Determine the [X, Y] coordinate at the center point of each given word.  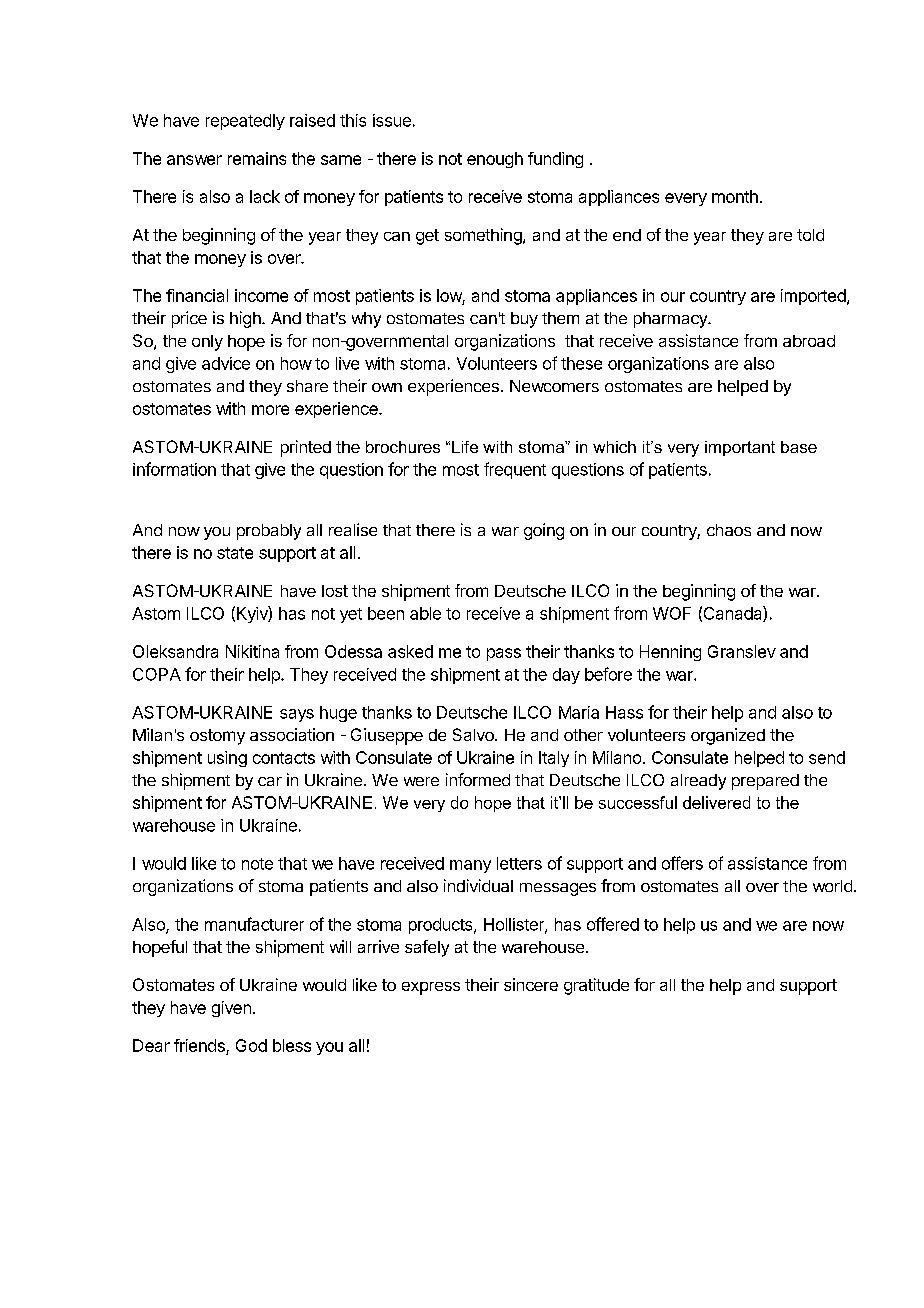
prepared [765, 782]
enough [495, 160]
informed [478, 779]
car [270, 781]
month [735, 196]
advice [226, 363]
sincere [531, 984]
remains [257, 158]
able [425, 613]
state [235, 553]
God [251, 1045]
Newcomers [554, 386]
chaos [729, 530]
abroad [809, 341]
